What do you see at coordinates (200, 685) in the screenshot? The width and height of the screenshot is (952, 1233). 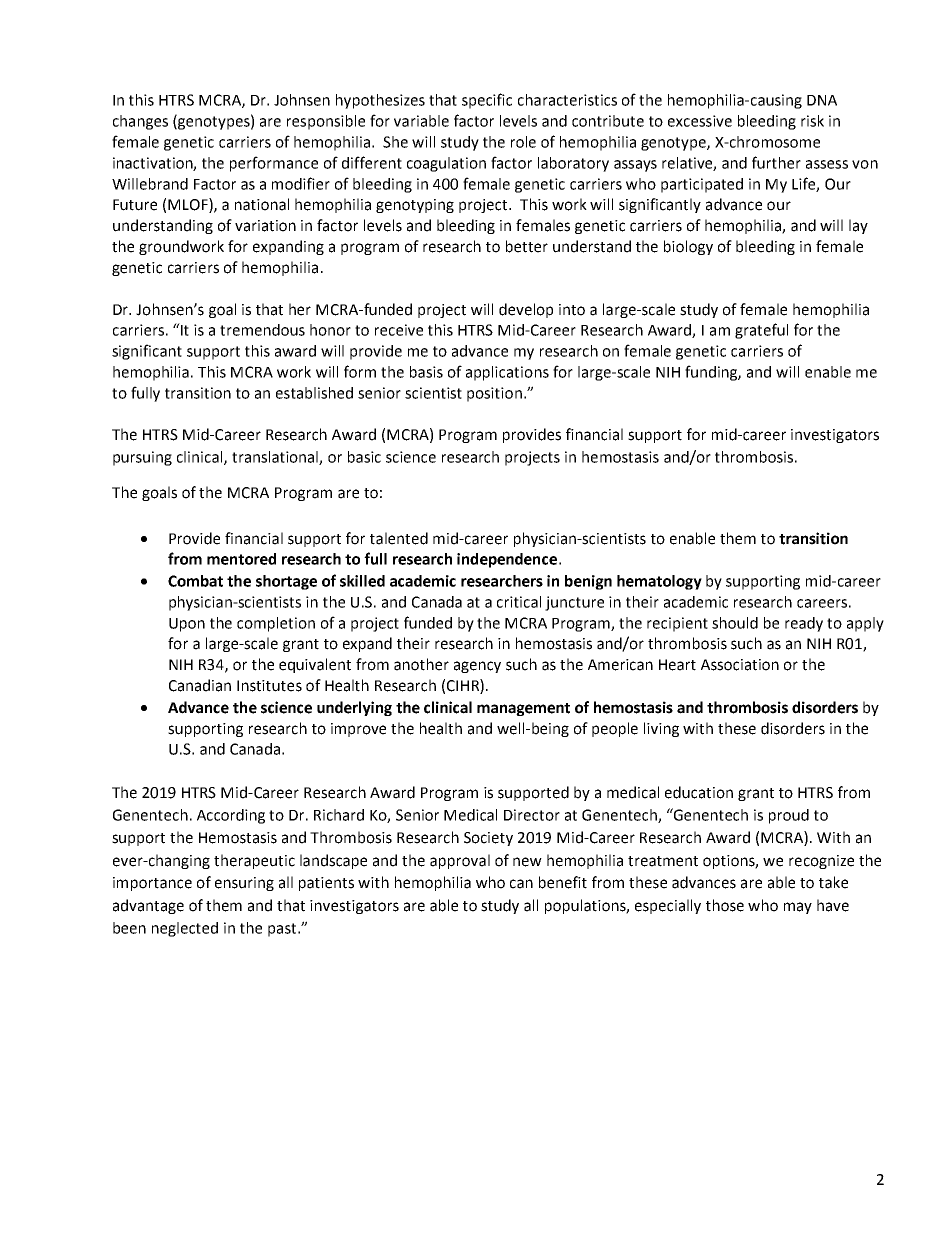 I see `Canadian` at bounding box center [200, 685].
